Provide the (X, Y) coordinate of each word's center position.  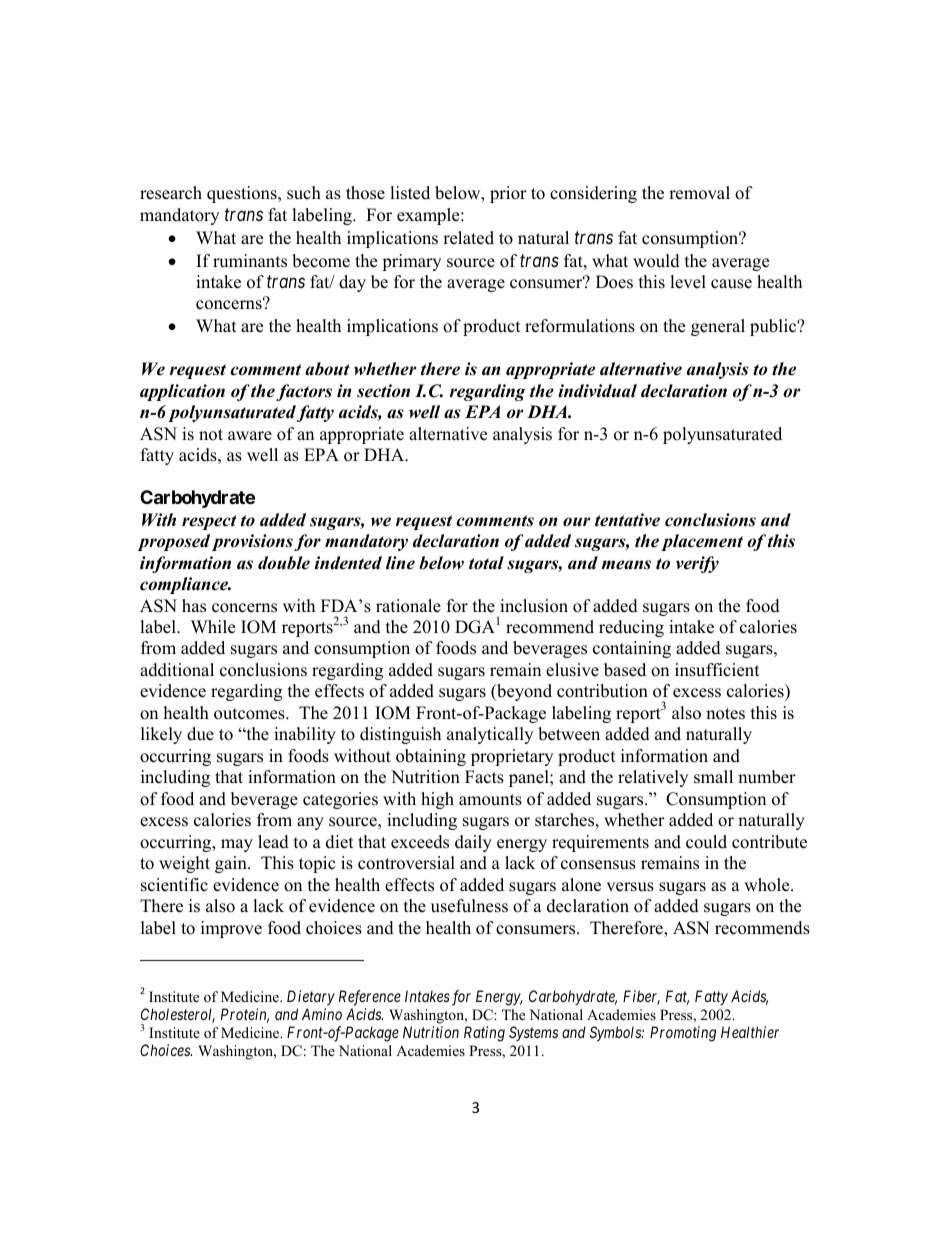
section (383, 391)
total (486, 563)
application (182, 392)
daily (473, 843)
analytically (490, 735)
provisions (252, 542)
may (237, 845)
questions (243, 194)
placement (702, 542)
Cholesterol (178, 1015)
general (718, 327)
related (468, 238)
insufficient (717, 670)
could (706, 842)
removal (699, 193)
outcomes (250, 714)
